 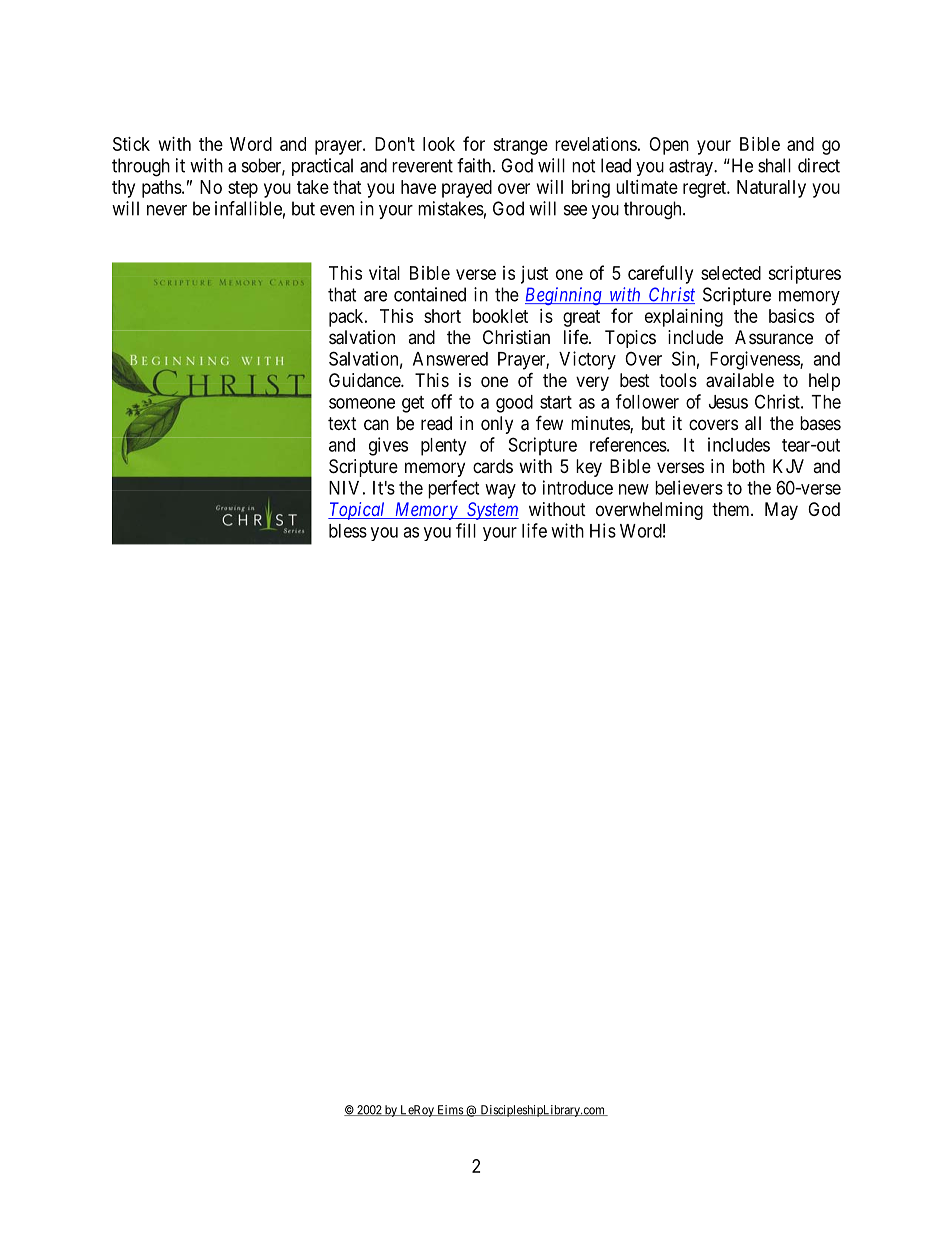 I want to click on Answered, so click(x=450, y=359).
